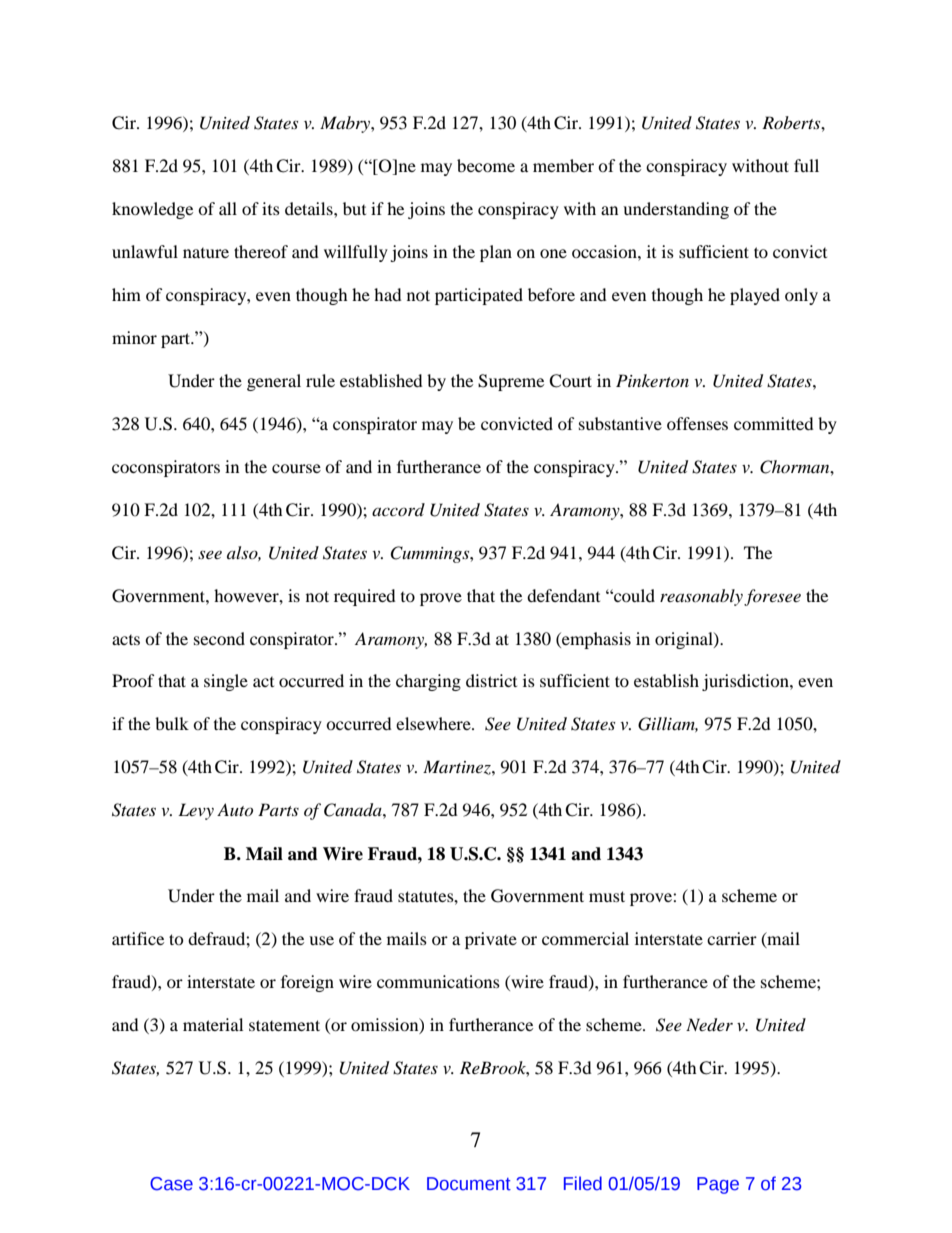 The image size is (952, 1233). What do you see at coordinates (732, 938) in the screenshot?
I see `carrier` at bounding box center [732, 938].
